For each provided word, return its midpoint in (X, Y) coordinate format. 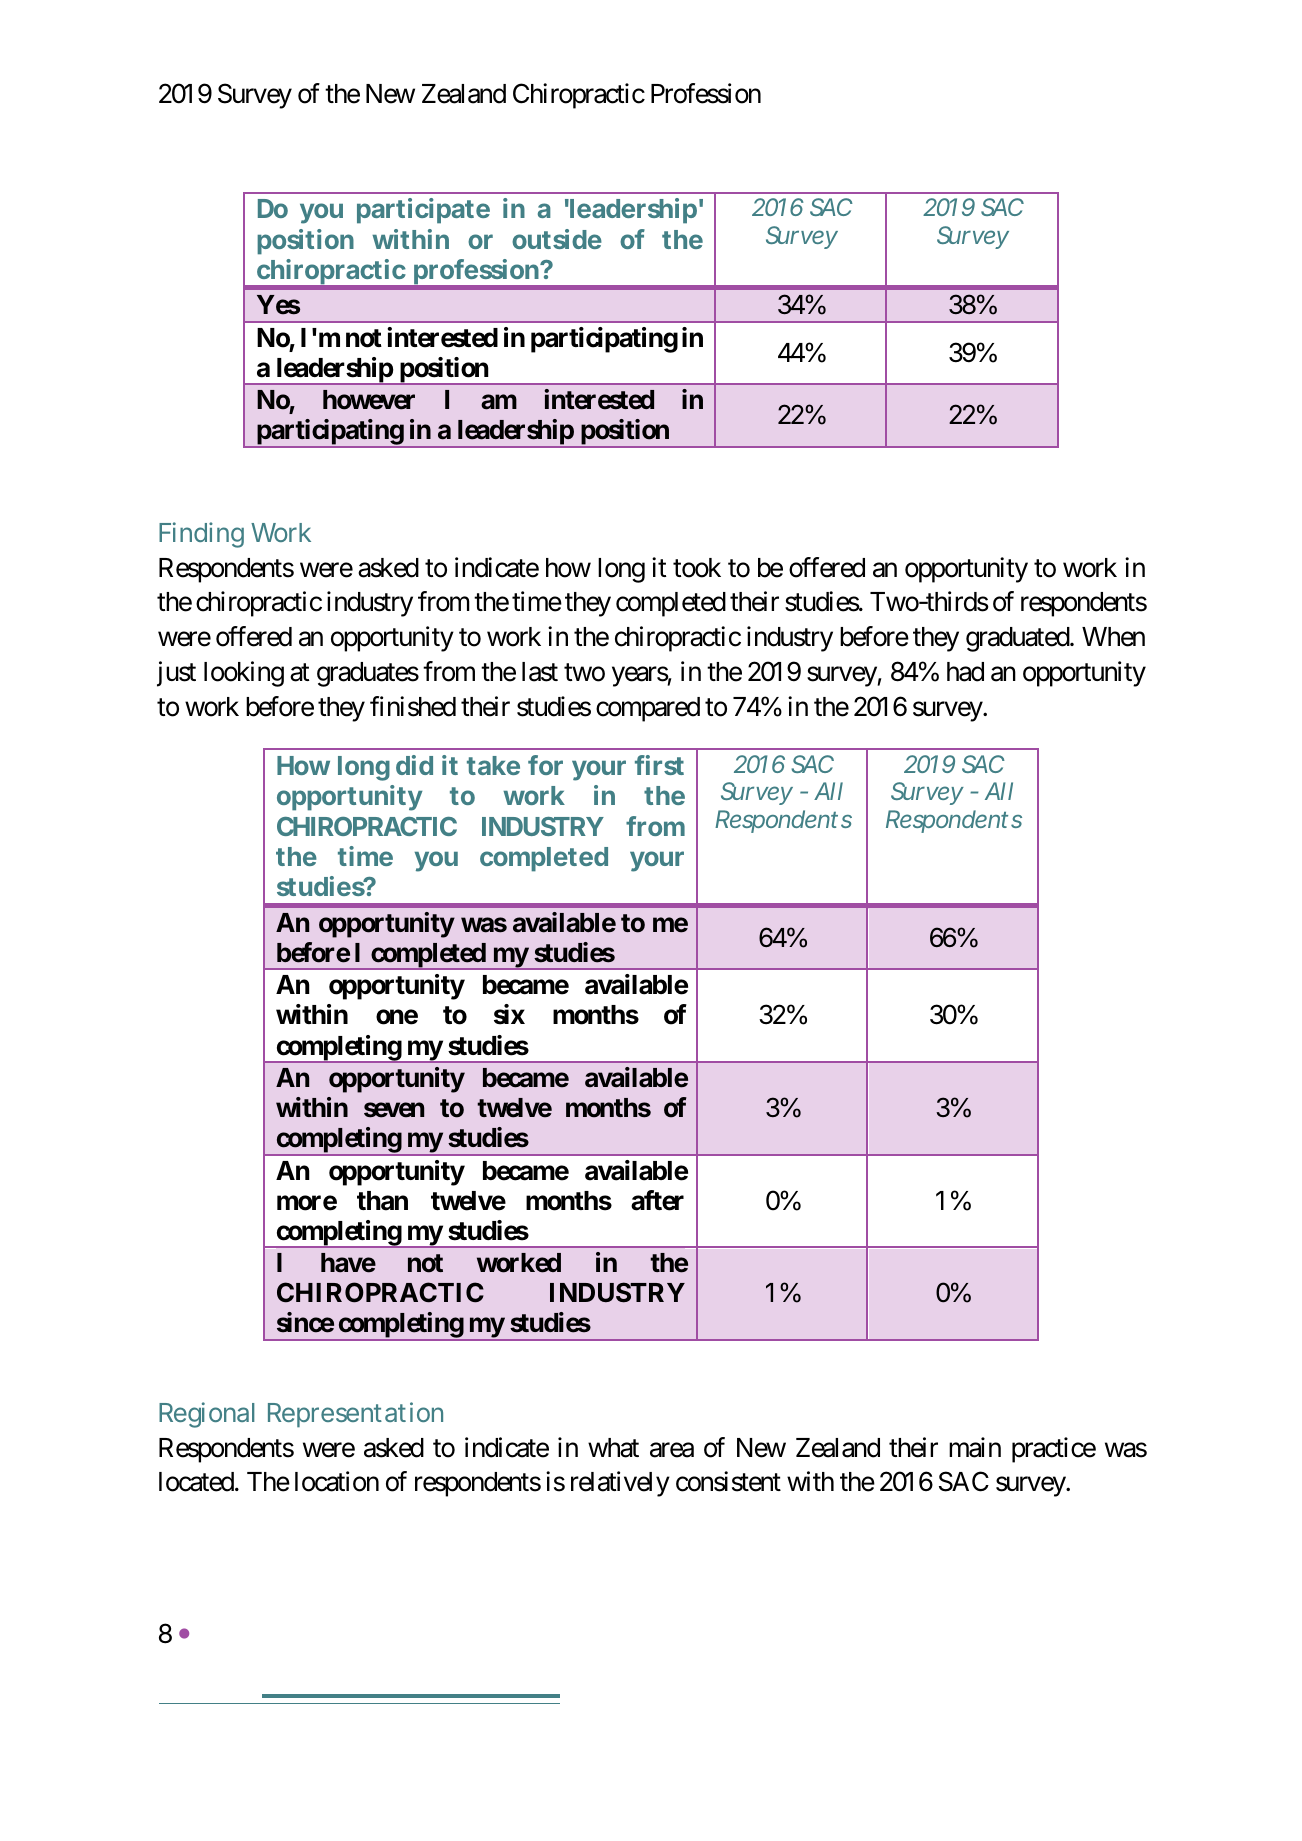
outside (557, 239)
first (659, 765)
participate (423, 211)
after (657, 1200)
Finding (201, 535)
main (975, 1447)
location (337, 1481)
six (509, 1014)
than (382, 1201)
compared (648, 709)
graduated (1018, 639)
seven (394, 1110)
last (540, 672)
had (965, 672)
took (697, 568)
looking (244, 674)
